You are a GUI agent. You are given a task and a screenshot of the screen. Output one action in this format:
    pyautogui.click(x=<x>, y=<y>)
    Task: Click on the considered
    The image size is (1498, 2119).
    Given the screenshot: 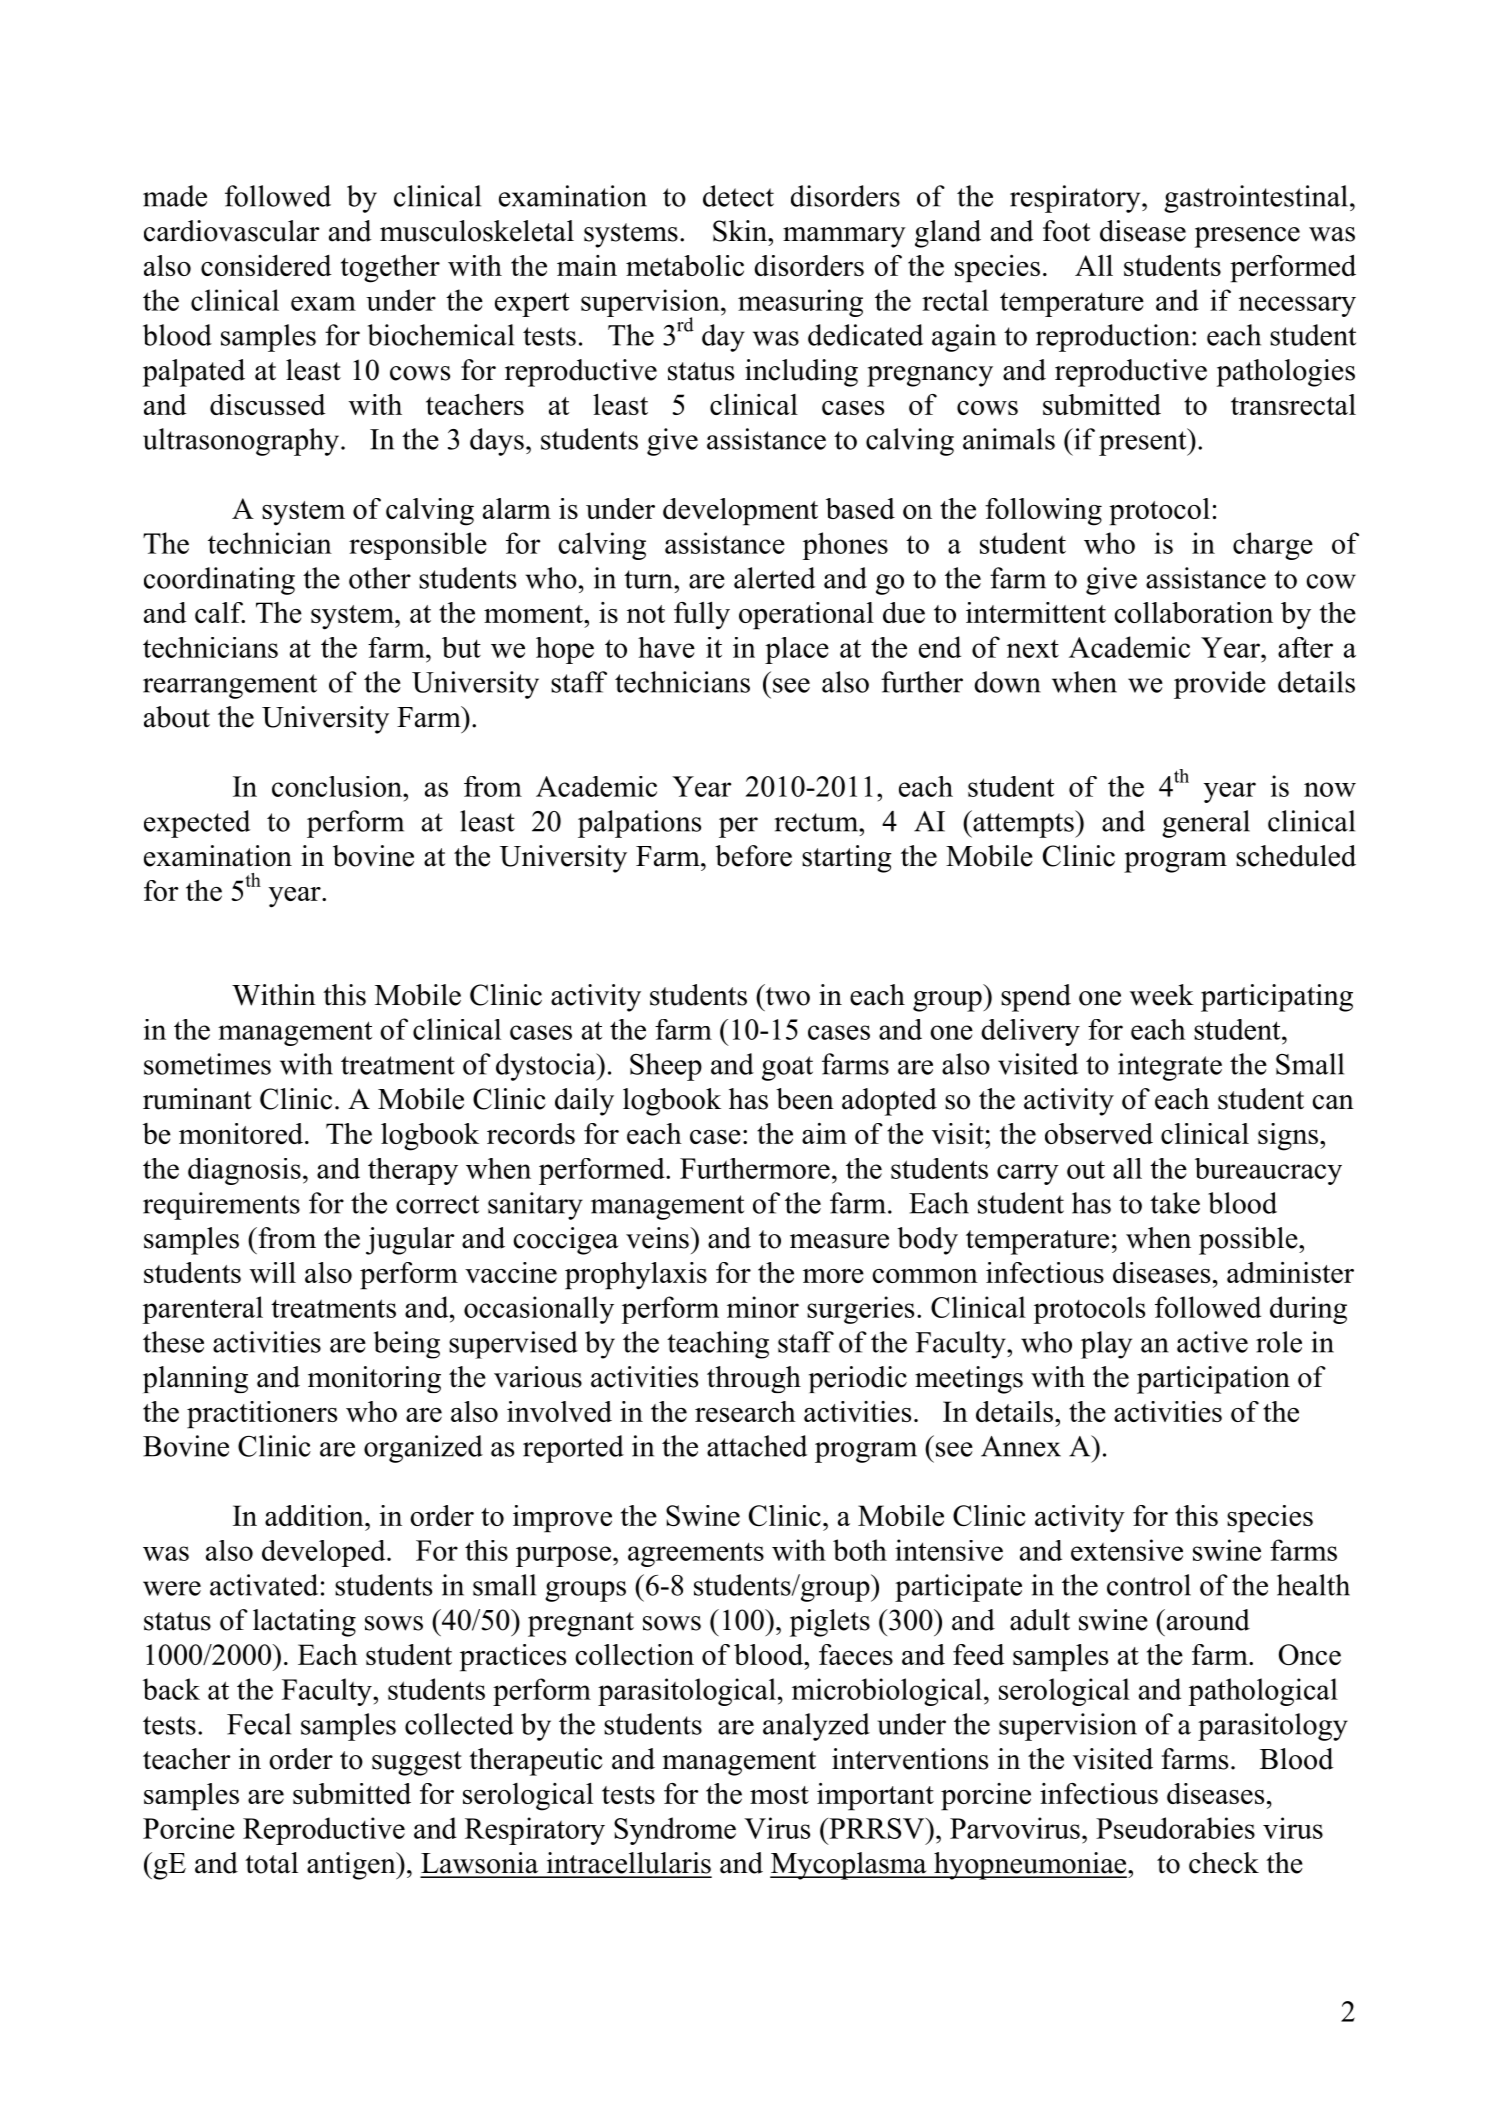 What is the action you would take?
    pyautogui.click(x=266, y=265)
